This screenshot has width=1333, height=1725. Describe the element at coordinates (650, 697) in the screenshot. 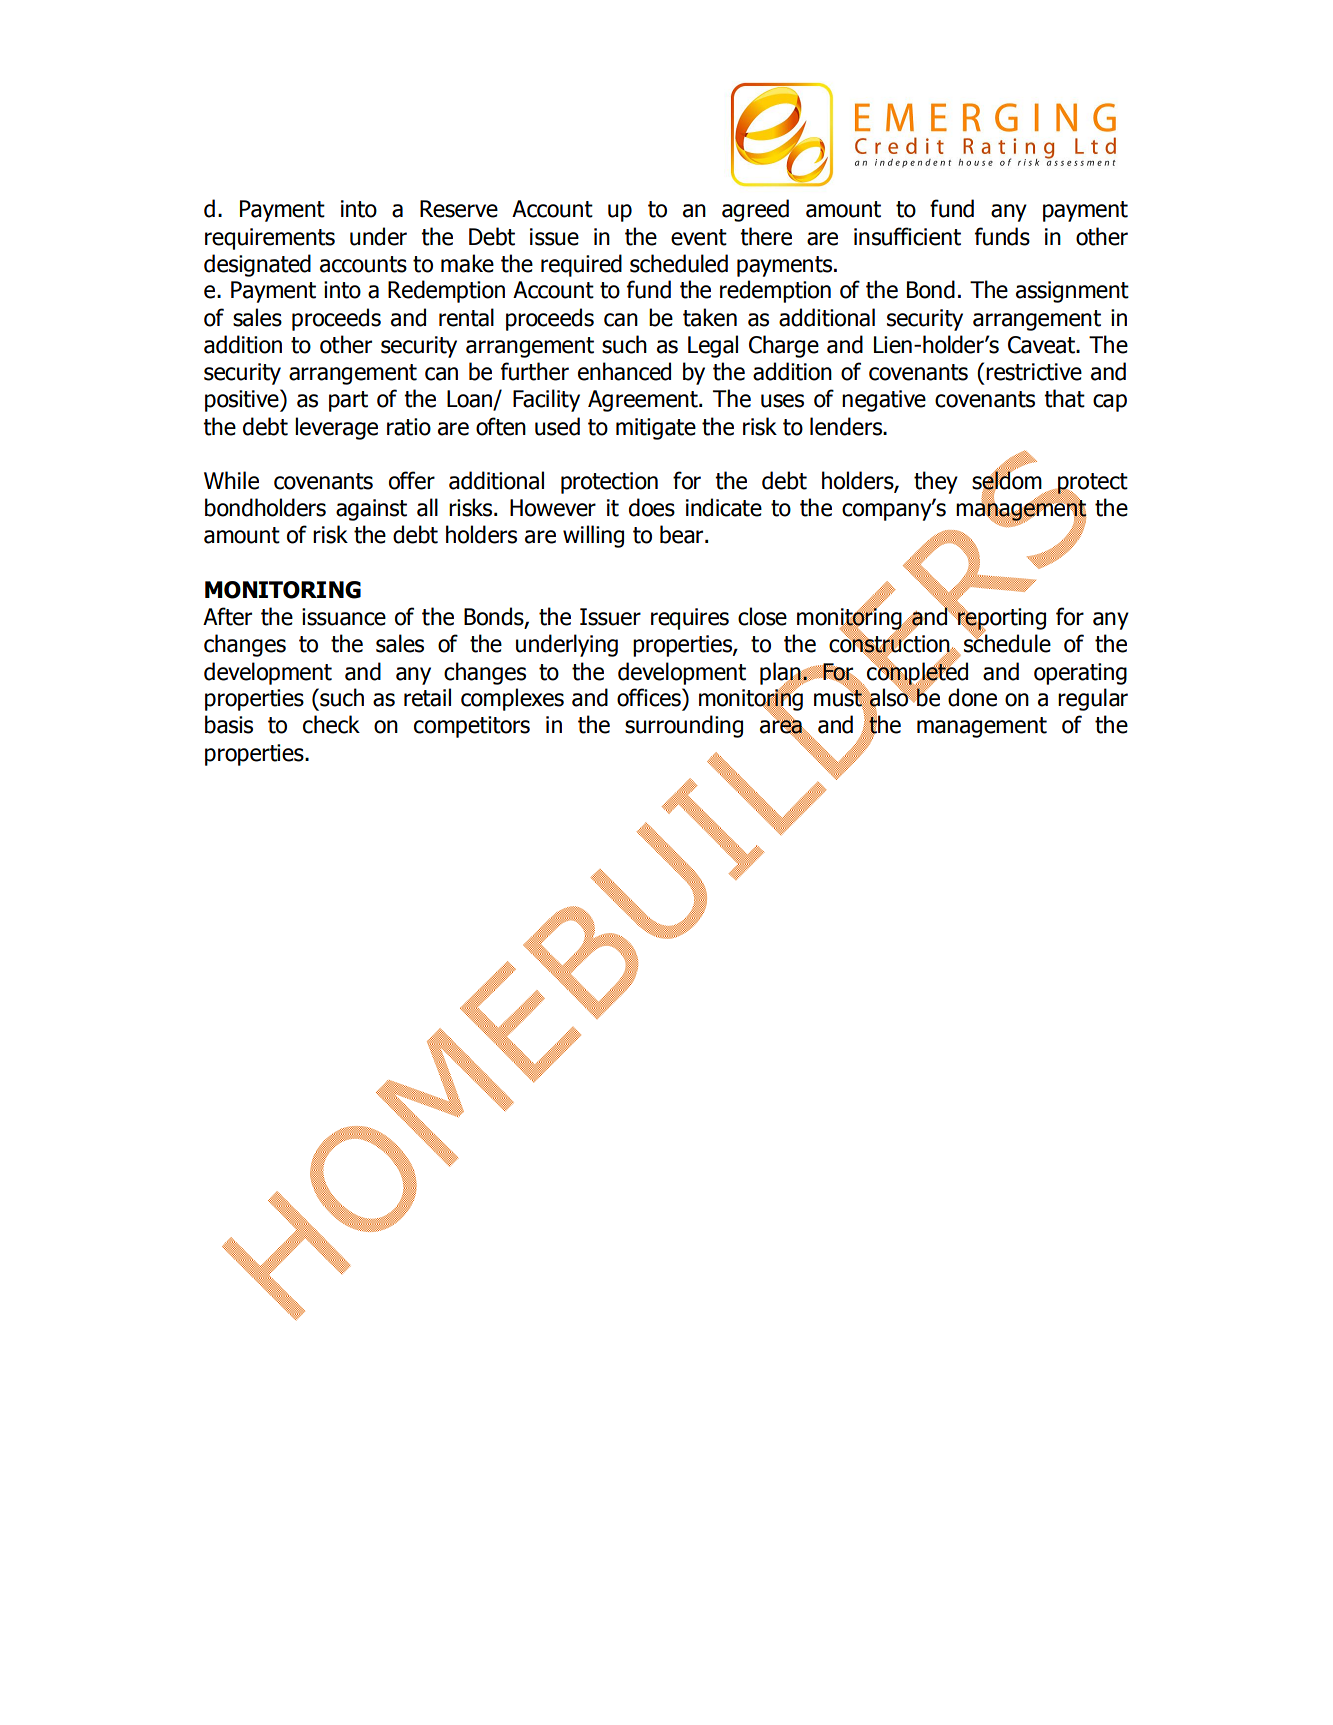

I see `offices` at that location.
